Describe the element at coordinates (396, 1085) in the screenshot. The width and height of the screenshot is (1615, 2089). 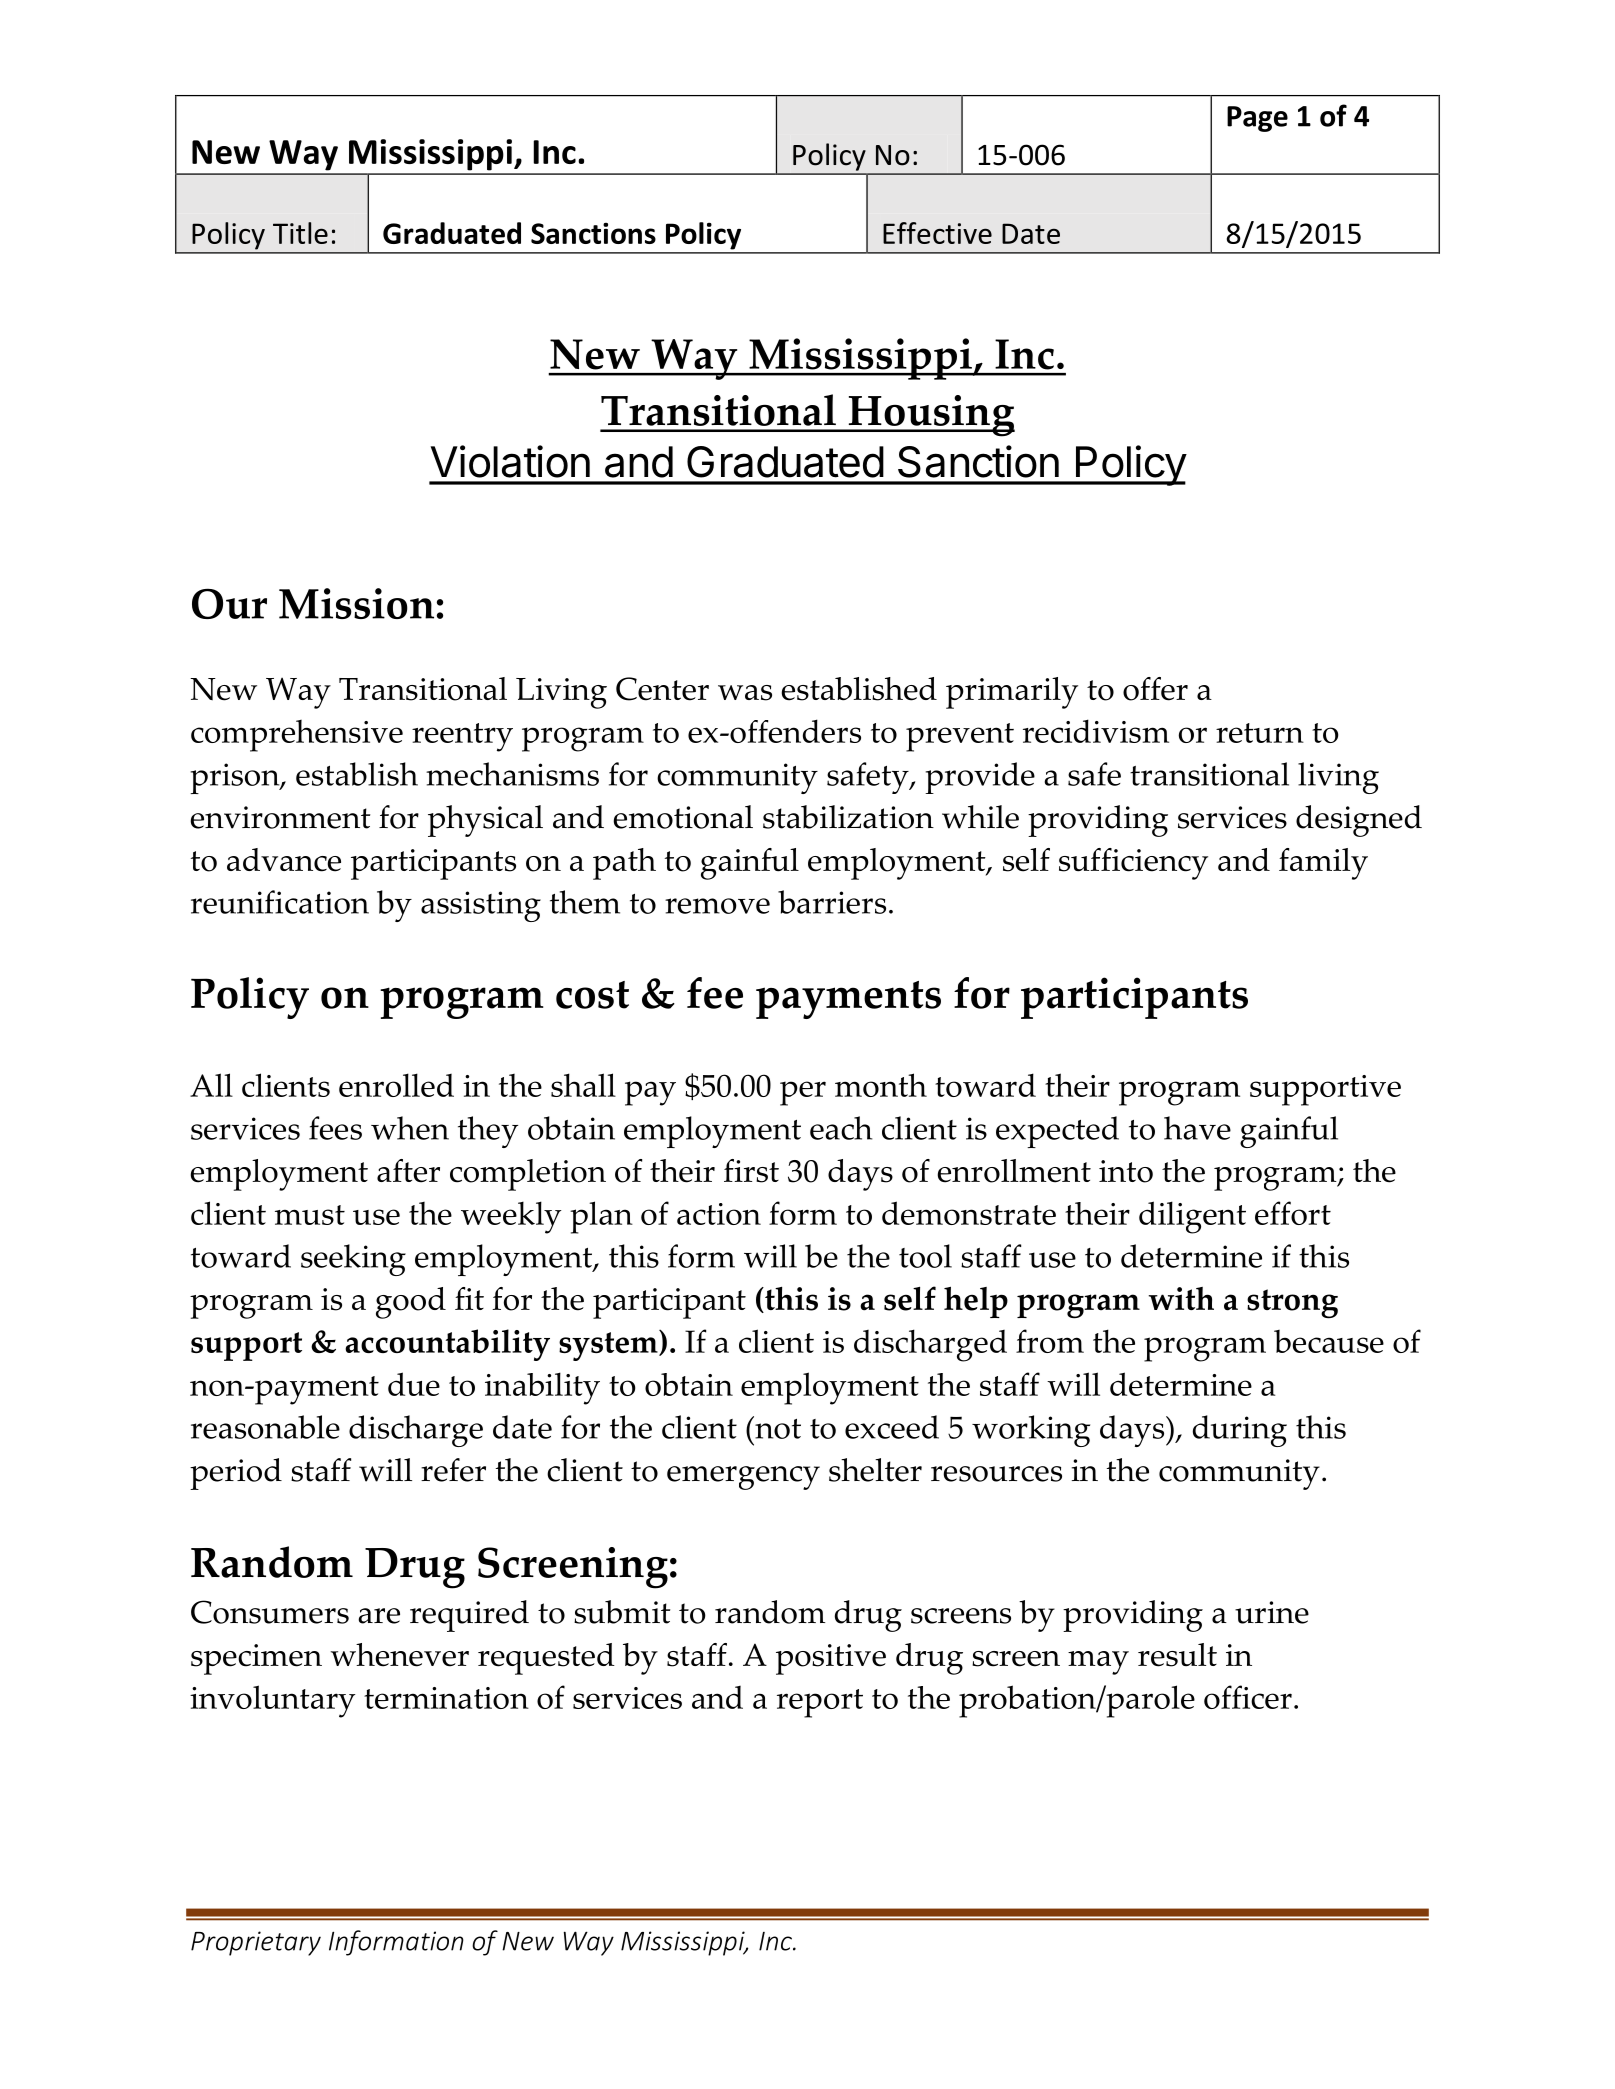
I see `enrolled` at that location.
